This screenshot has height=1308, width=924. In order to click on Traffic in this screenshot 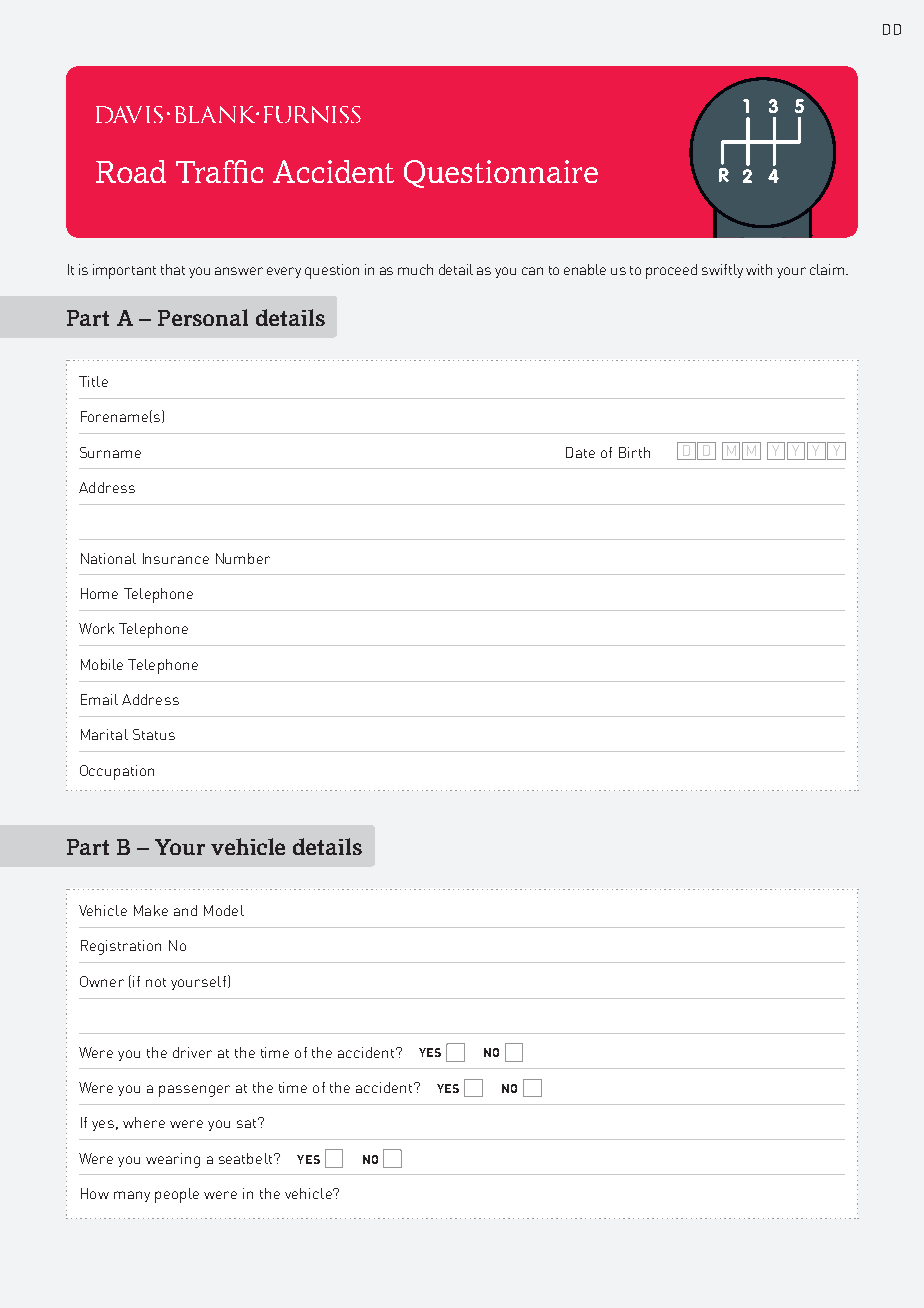, I will do `click(219, 171)`.
